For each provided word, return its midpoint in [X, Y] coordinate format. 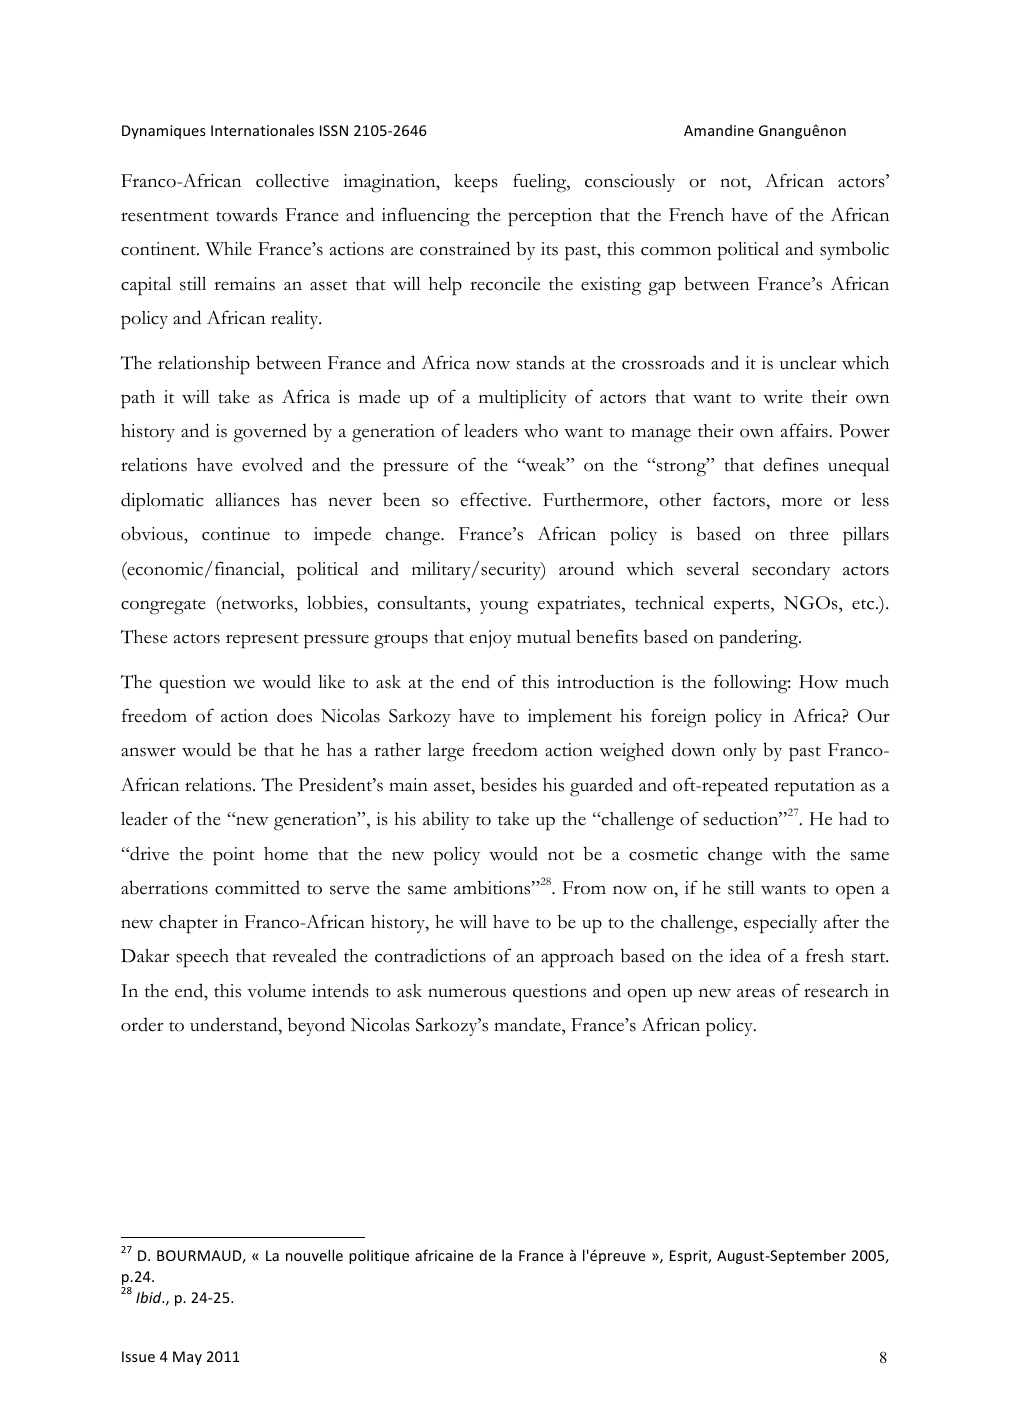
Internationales [262, 130]
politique [379, 1256]
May [187, 1358]
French [696, 215]
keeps [476, 183]
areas [756, 993]
